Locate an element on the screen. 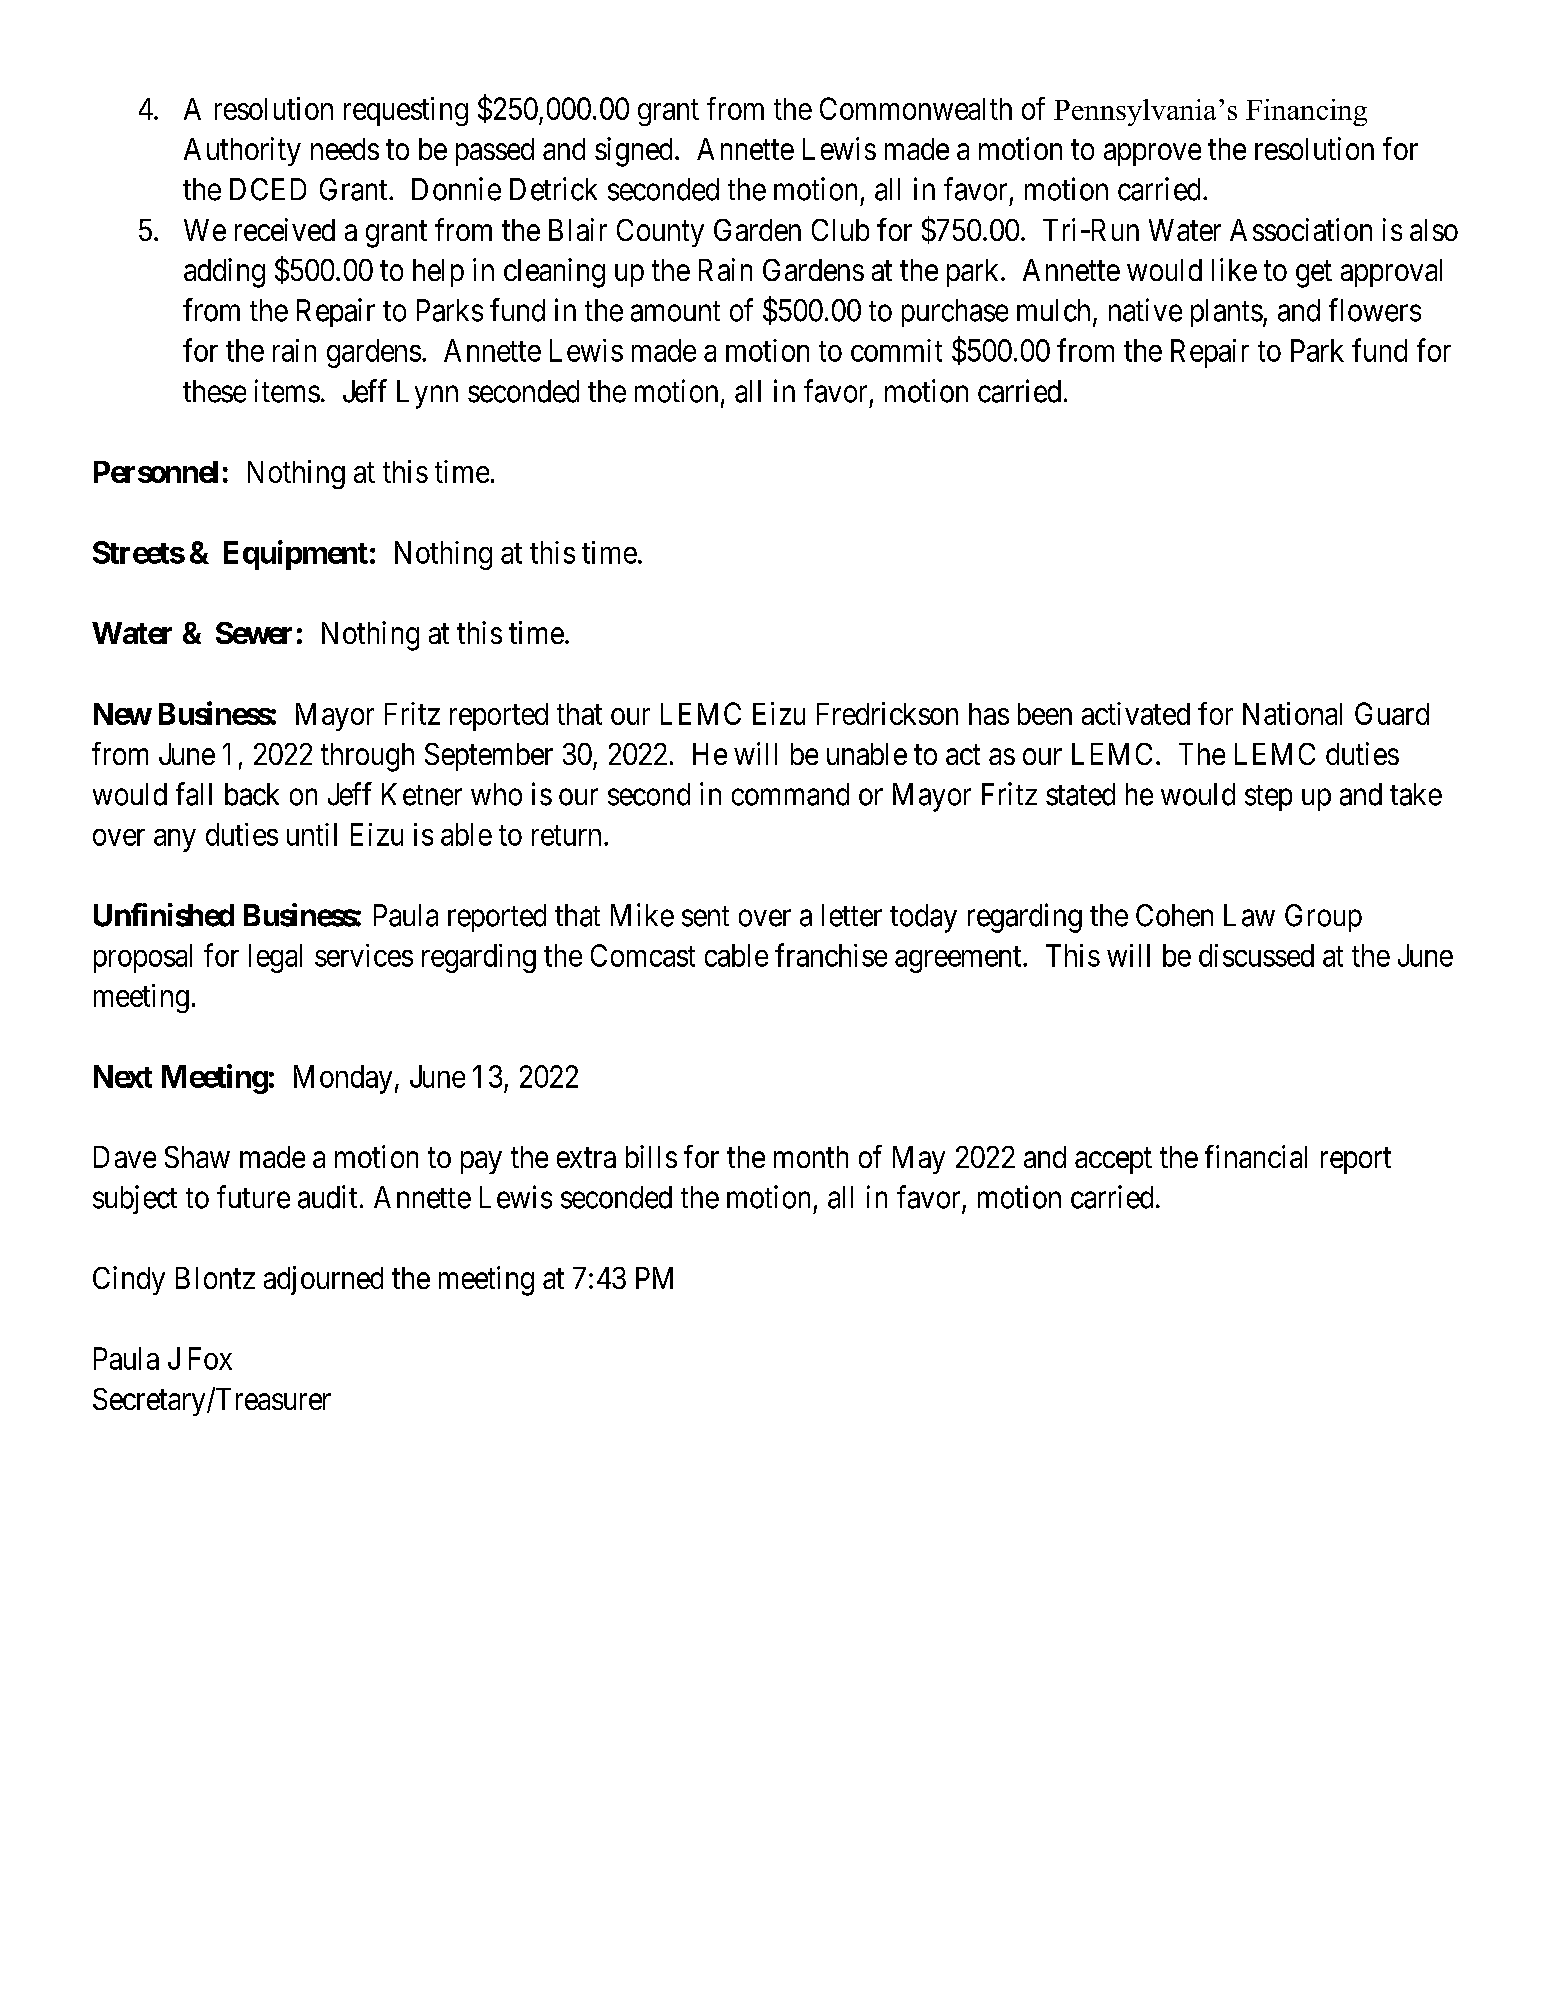 The height and width of the screenshot is (2012, 1554). Financing is located at coordinates (1306, 112).
